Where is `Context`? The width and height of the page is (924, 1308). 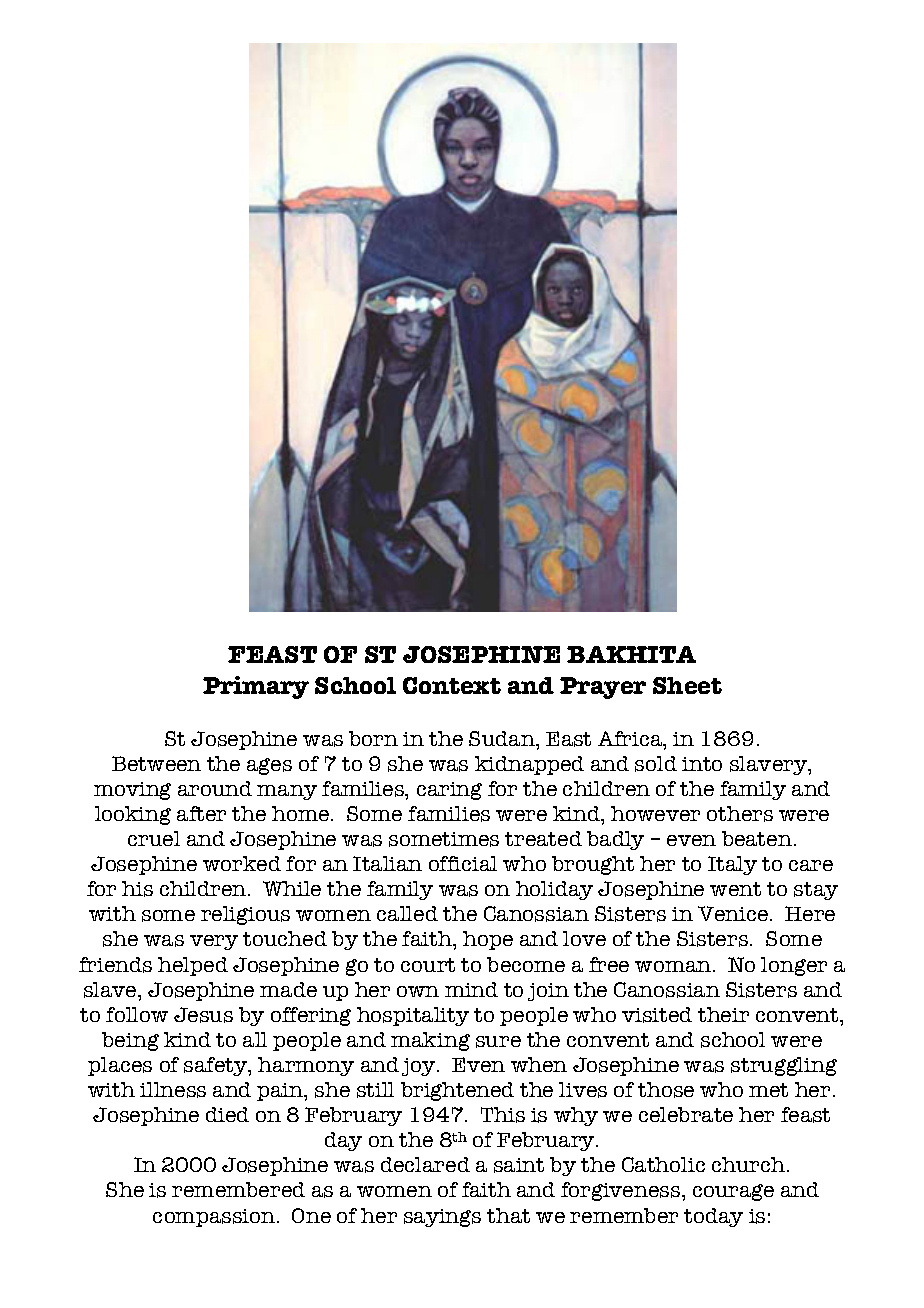 Context is located at coordinates (452, 685).
